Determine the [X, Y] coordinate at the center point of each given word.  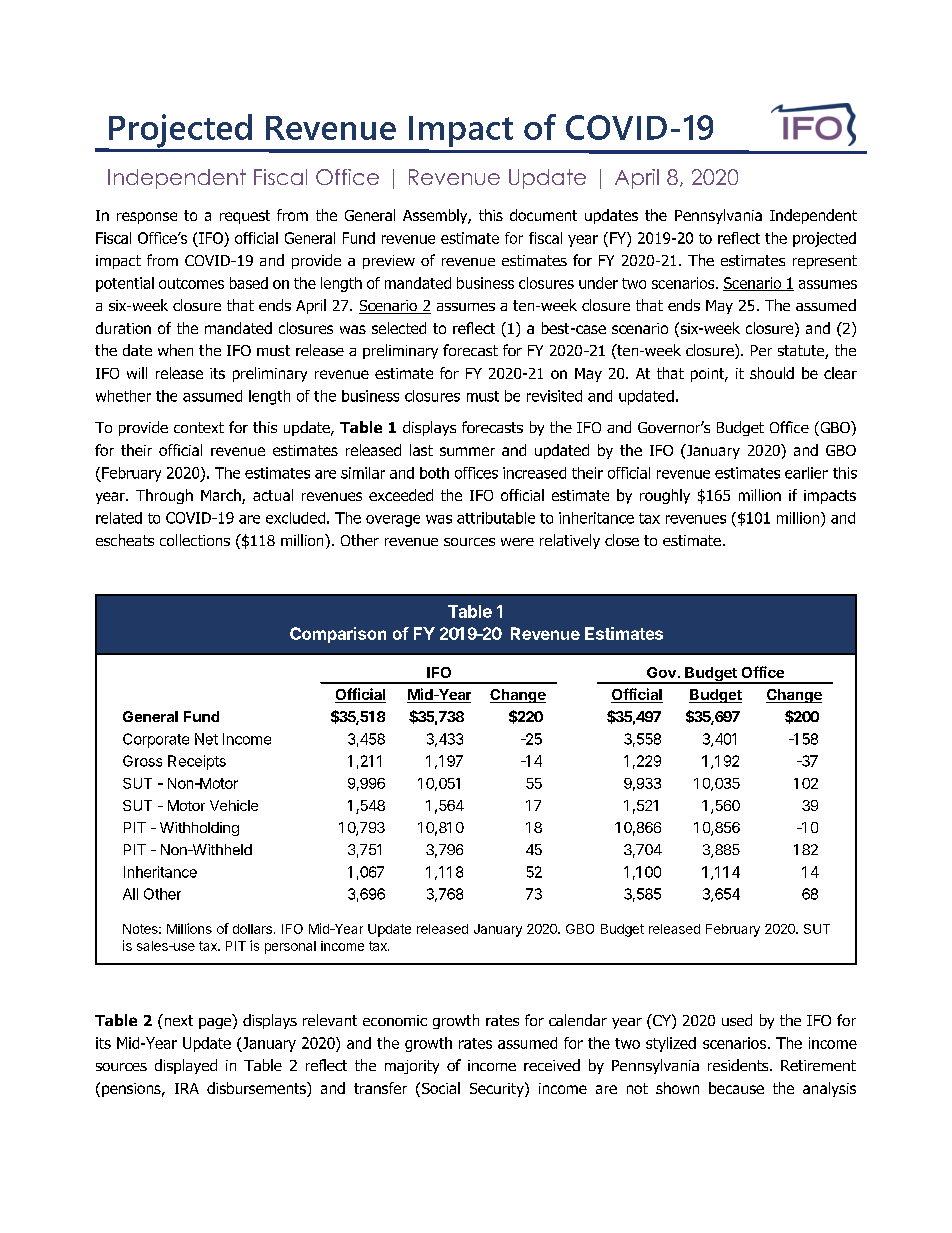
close [622, 540]
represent [825, 262]
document [543, 215]
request [245, 217]
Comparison [338, 635]
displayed [186, 1066]
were [517, 542]
